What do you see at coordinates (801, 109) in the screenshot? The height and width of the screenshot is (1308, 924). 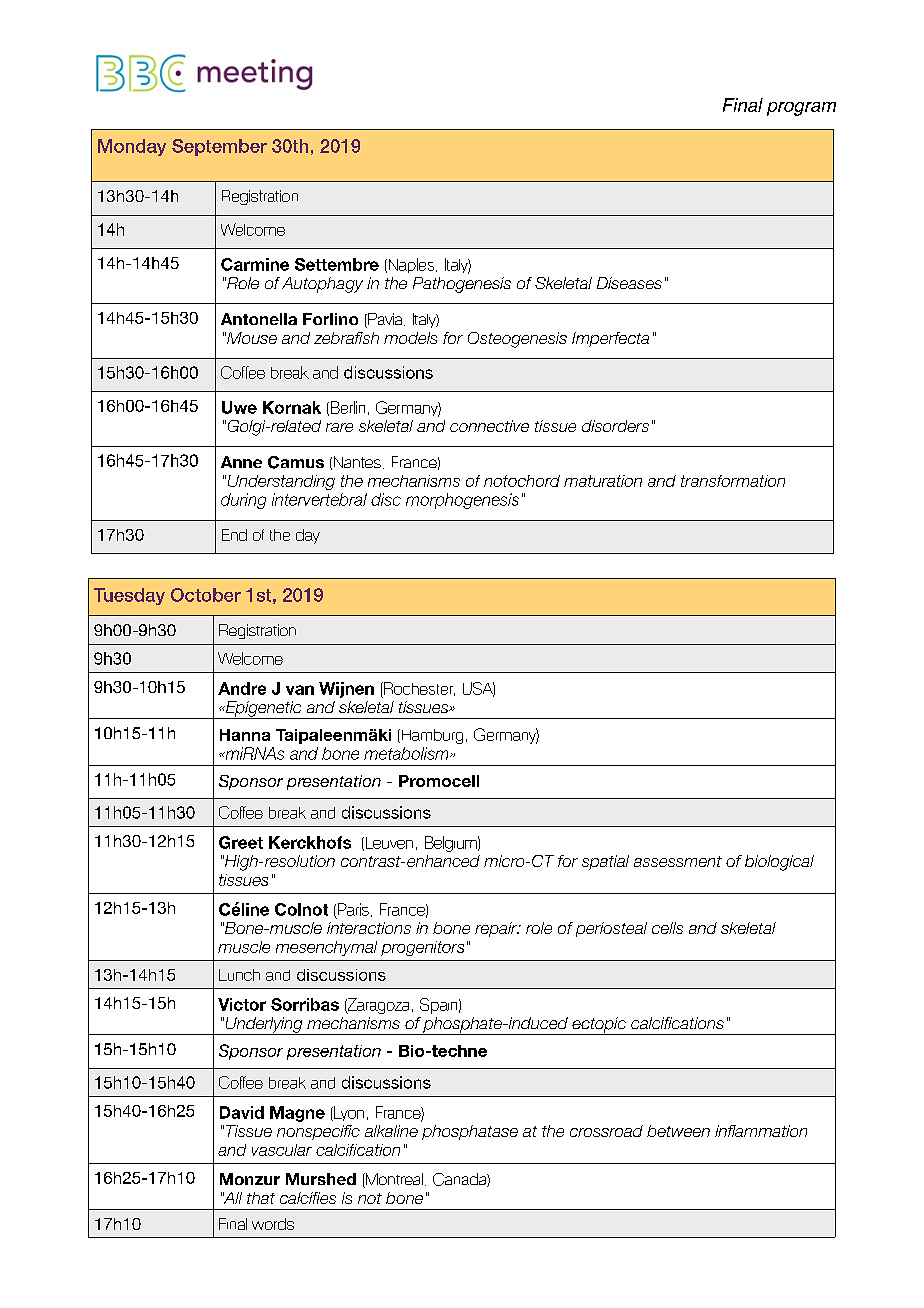 I see `program` at bounding box center [801, 109].
